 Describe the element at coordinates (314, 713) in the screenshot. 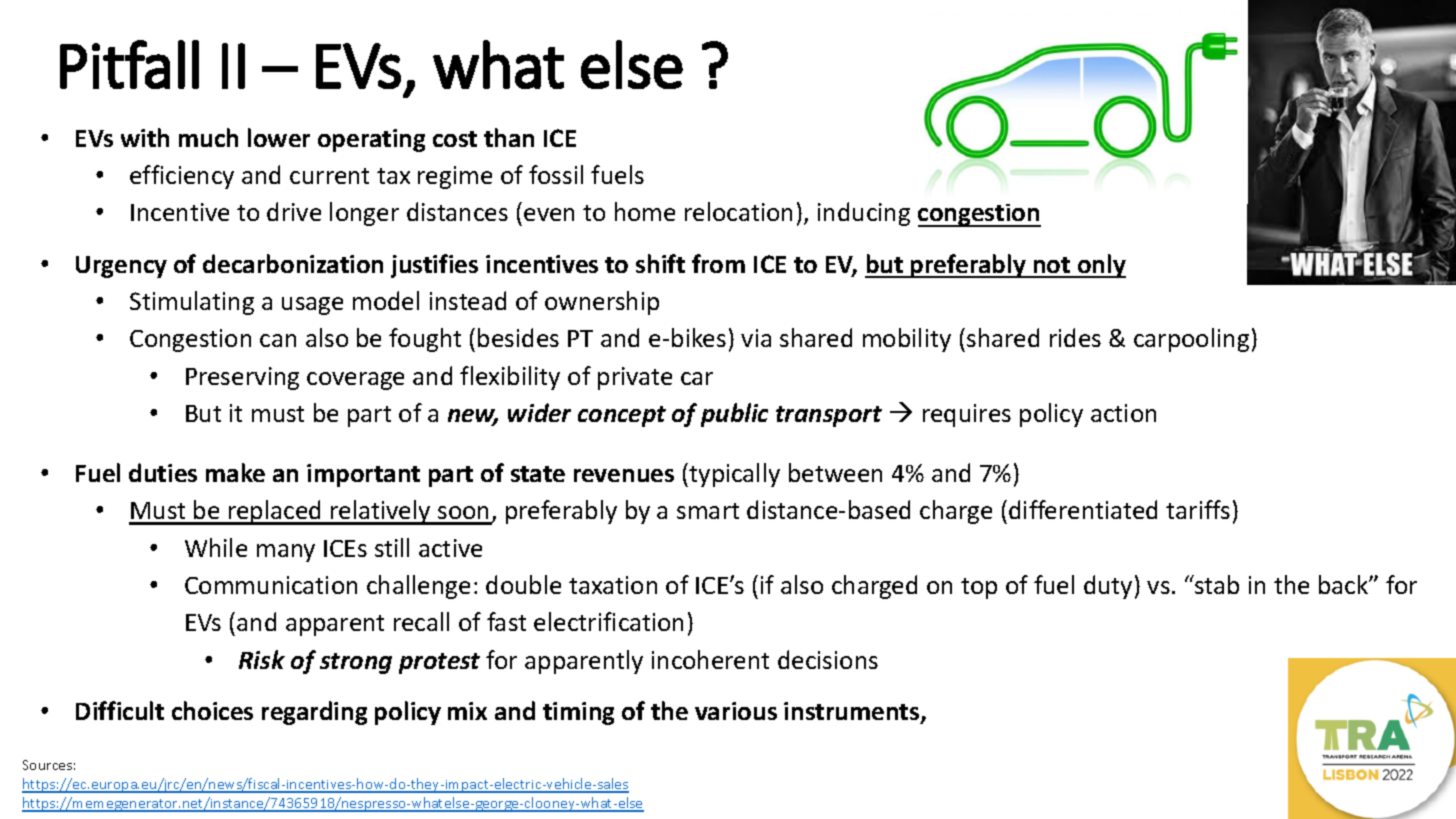

I see `regarding` at that location.
